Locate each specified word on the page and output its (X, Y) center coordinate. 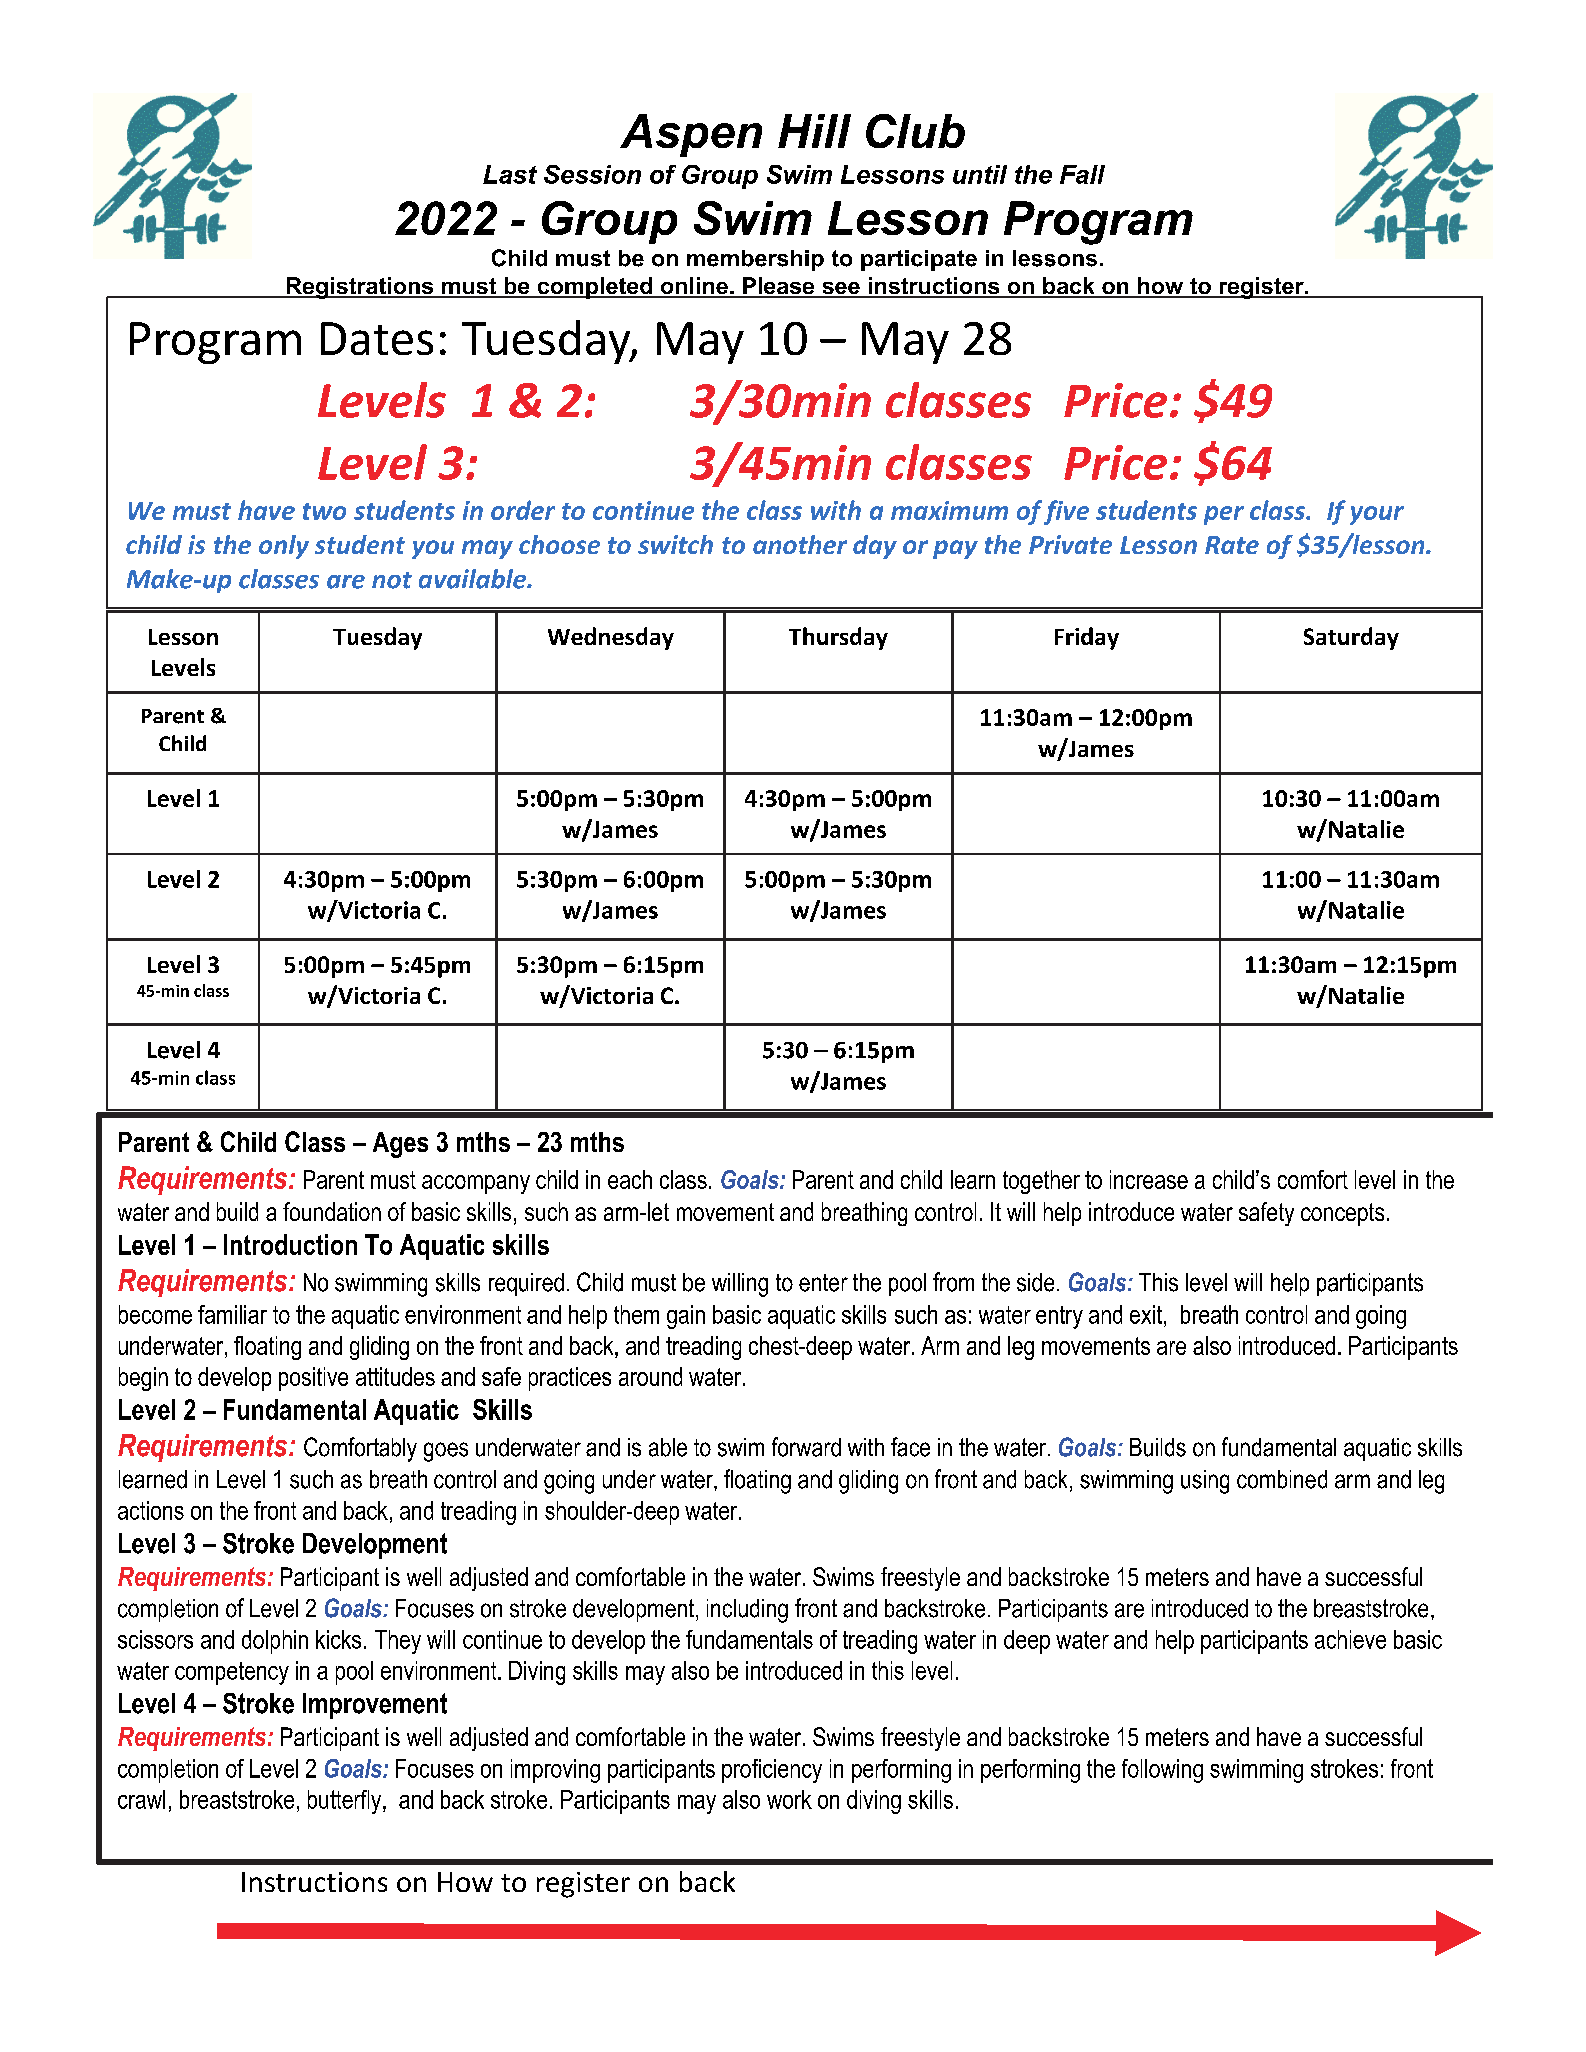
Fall (1082, 174)
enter (823, 1283)
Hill (814, 131)
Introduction (290, 1244)
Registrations (360, 288)
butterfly (346, 1802)
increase (1149, 1179)
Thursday (838, 638)
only (284, 547)
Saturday (1351, 638)
